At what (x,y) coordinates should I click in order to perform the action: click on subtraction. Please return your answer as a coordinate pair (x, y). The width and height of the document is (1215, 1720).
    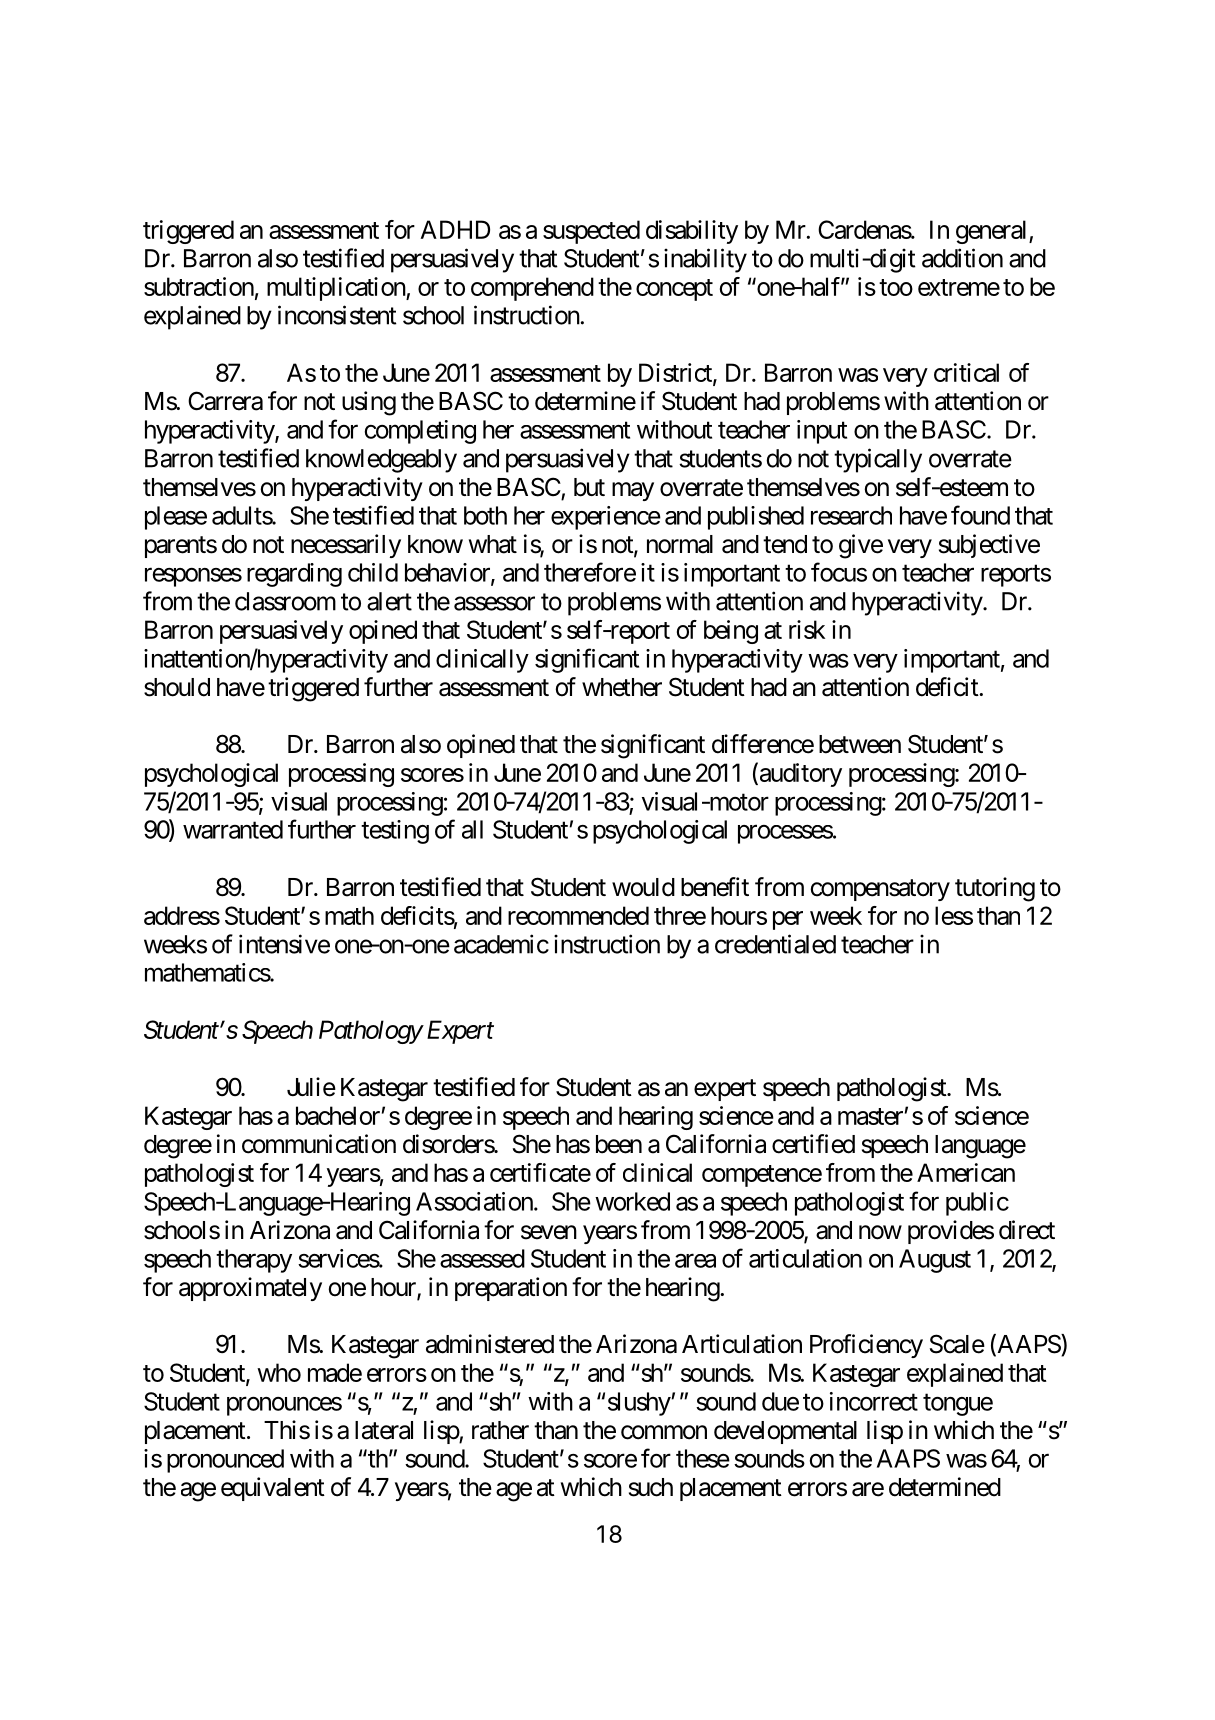
    Looking at the image, I should click on (199, 286).
